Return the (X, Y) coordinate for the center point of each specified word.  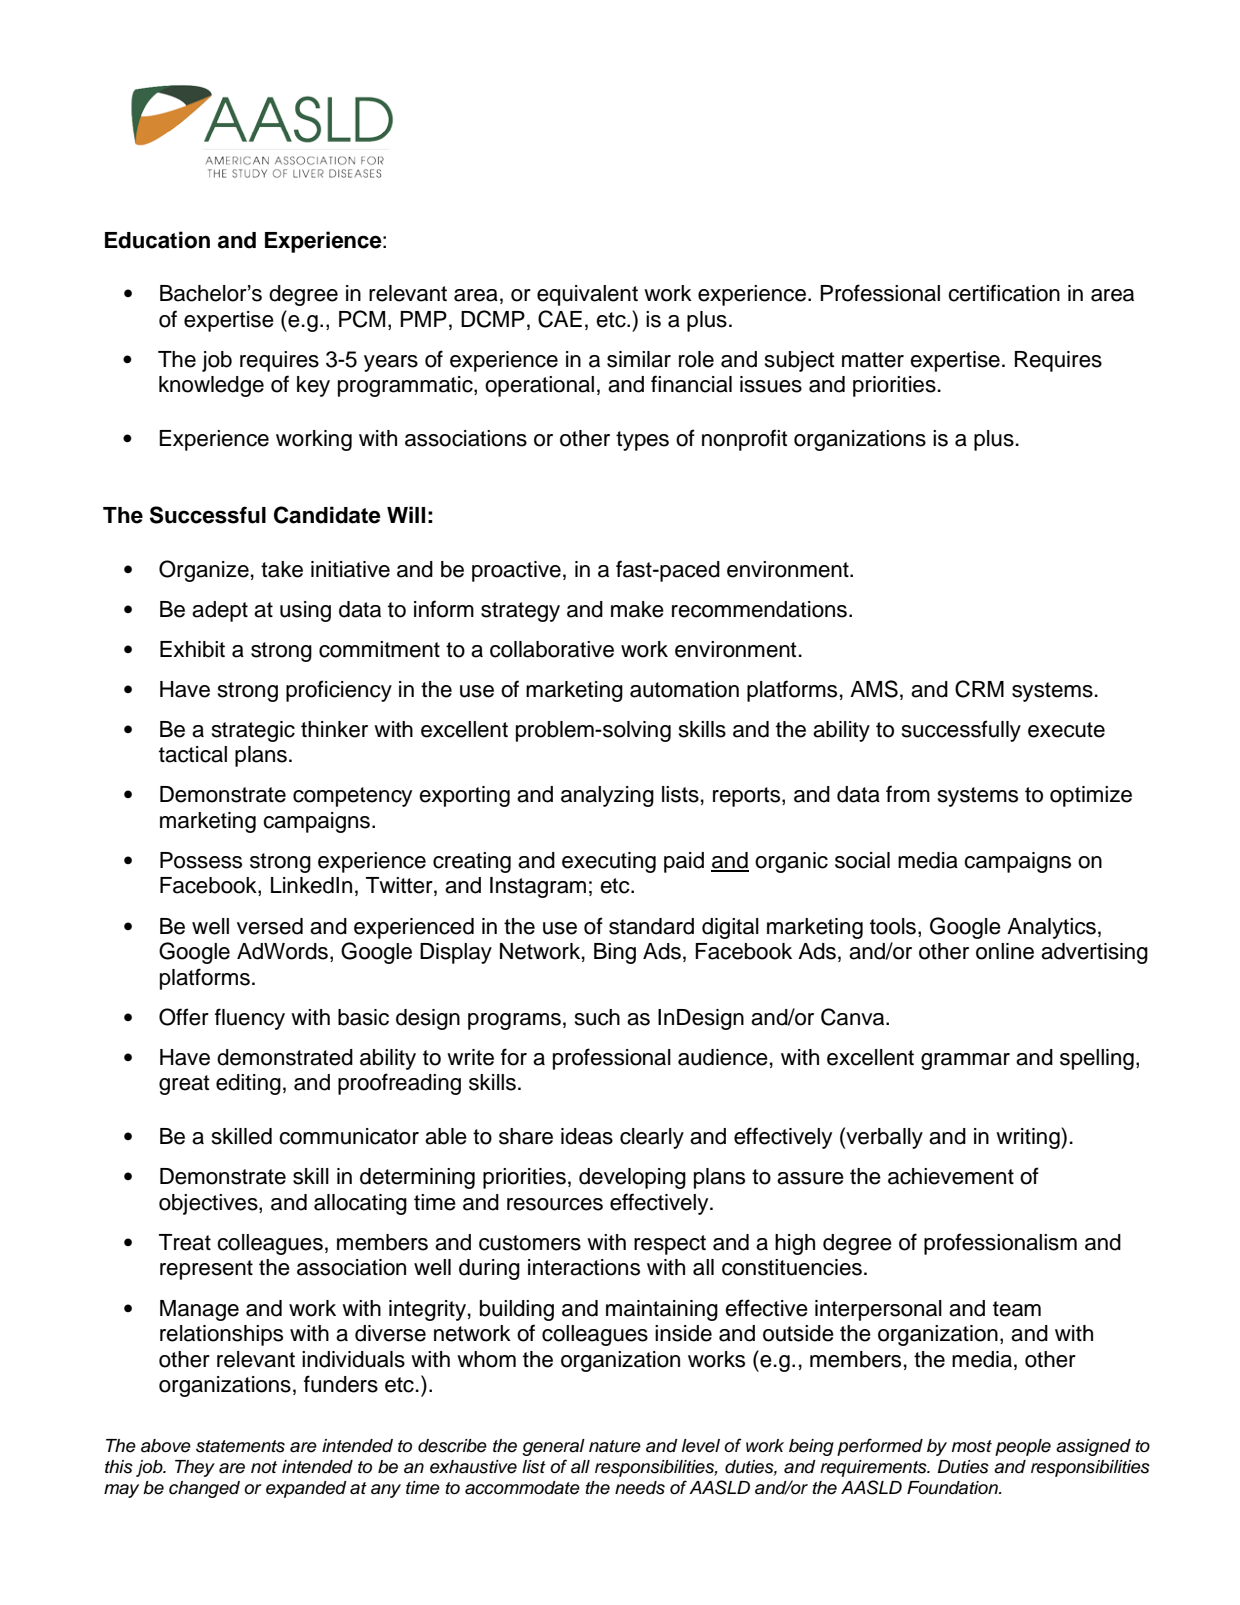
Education (157, 240)
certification (1004, 293)
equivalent (587, 295)
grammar (965, 1061)
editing (248, 1084)
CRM (979, 689)
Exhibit (192, 649)
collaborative (552, 649)
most (972, 1446)
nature (615, 1446)
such (597, 1017)
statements (240, 1446)
